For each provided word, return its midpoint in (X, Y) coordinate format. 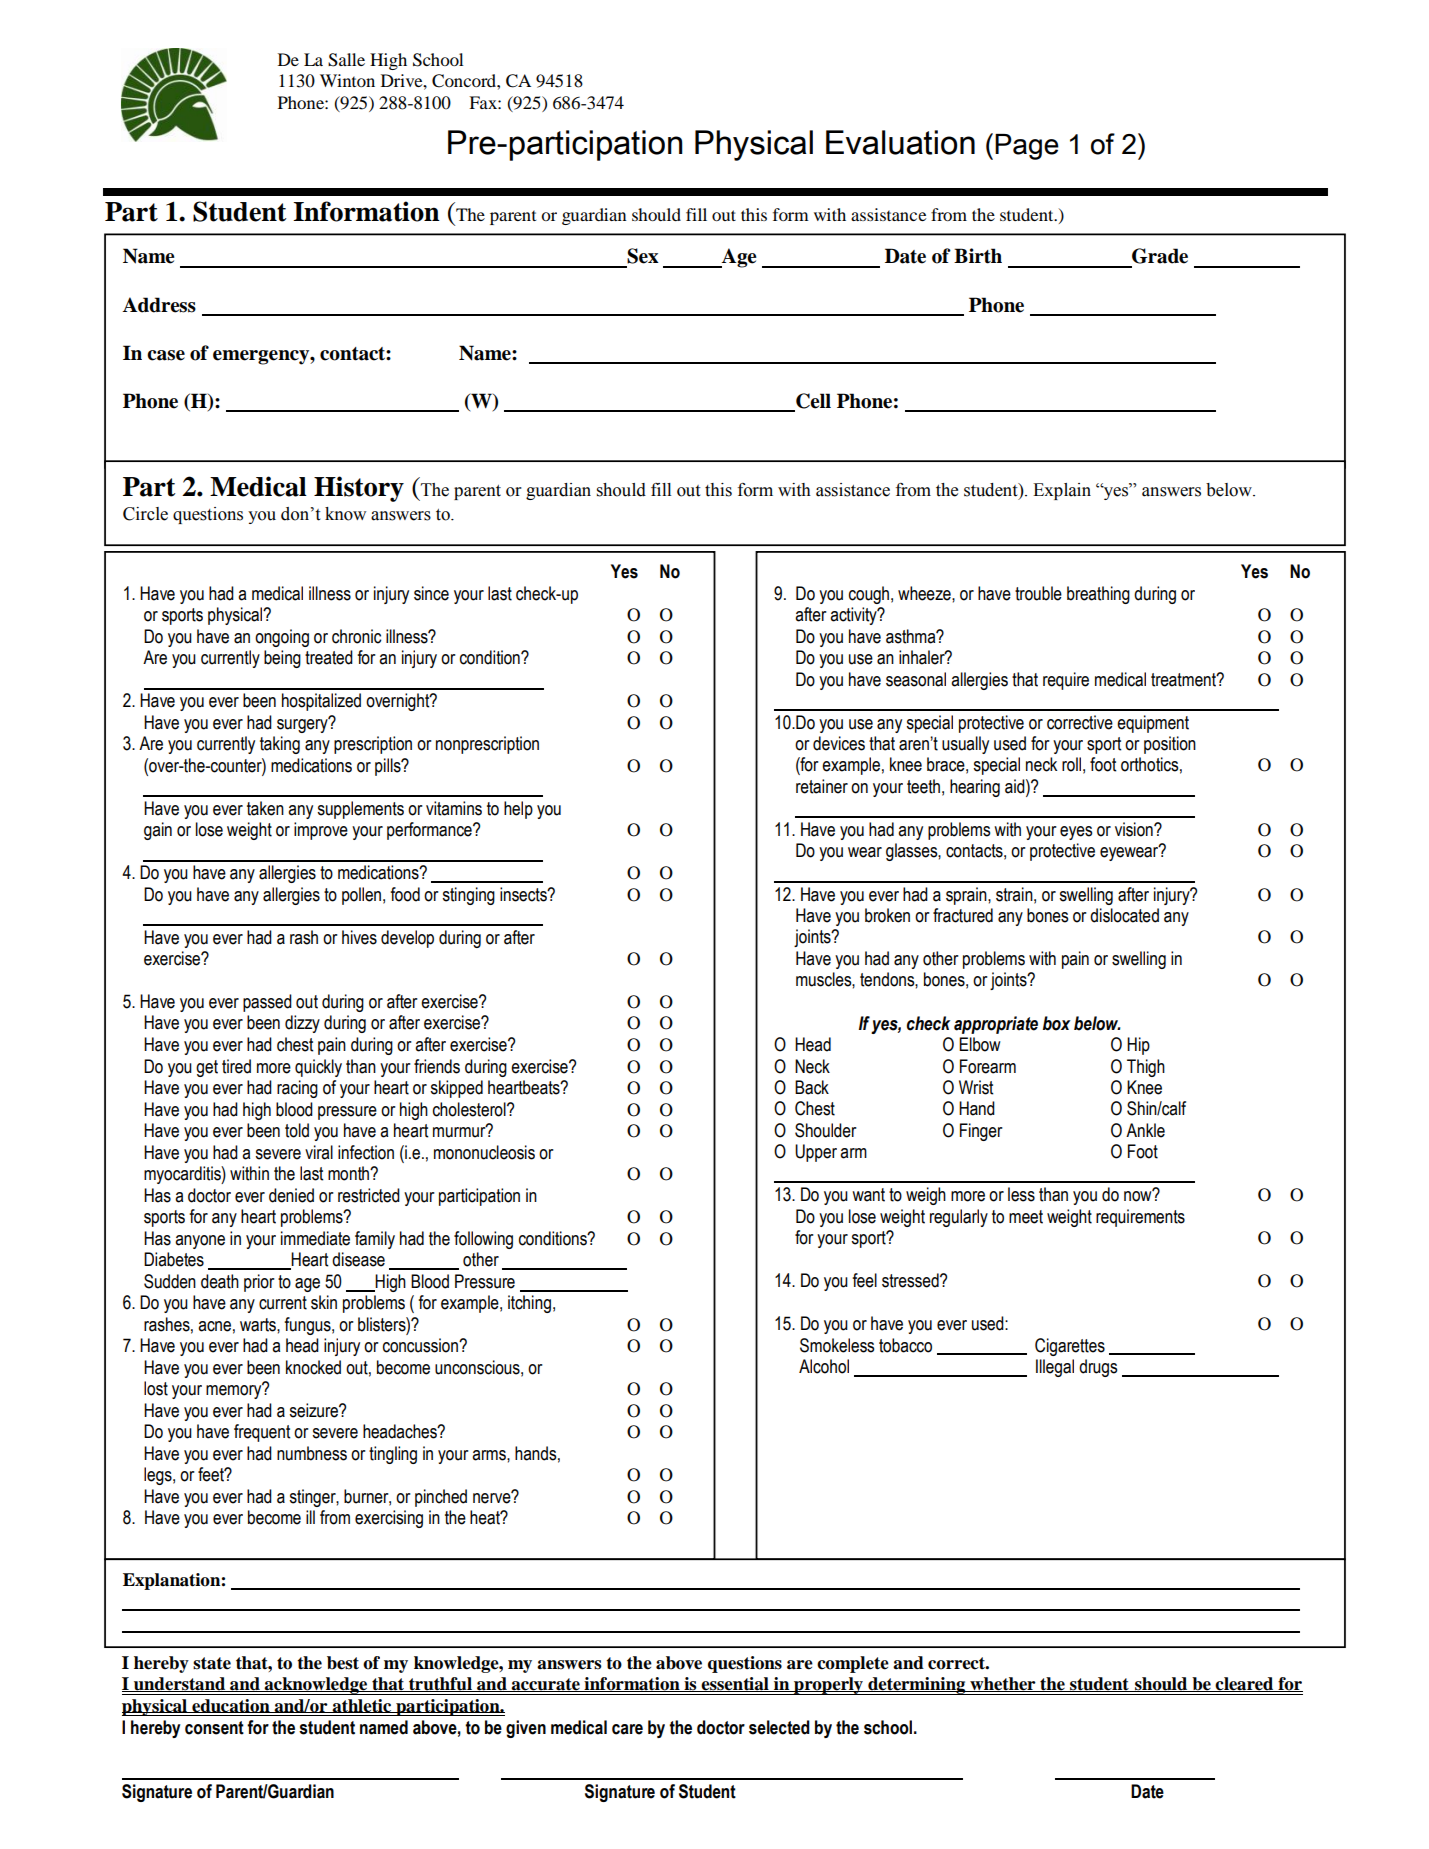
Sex (643, 256)
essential (735, 1684)
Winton (347, 80)
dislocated (1124, 915)
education (231, 1706)
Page (1027, 147)
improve (321, 831)
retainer (822, 786)
